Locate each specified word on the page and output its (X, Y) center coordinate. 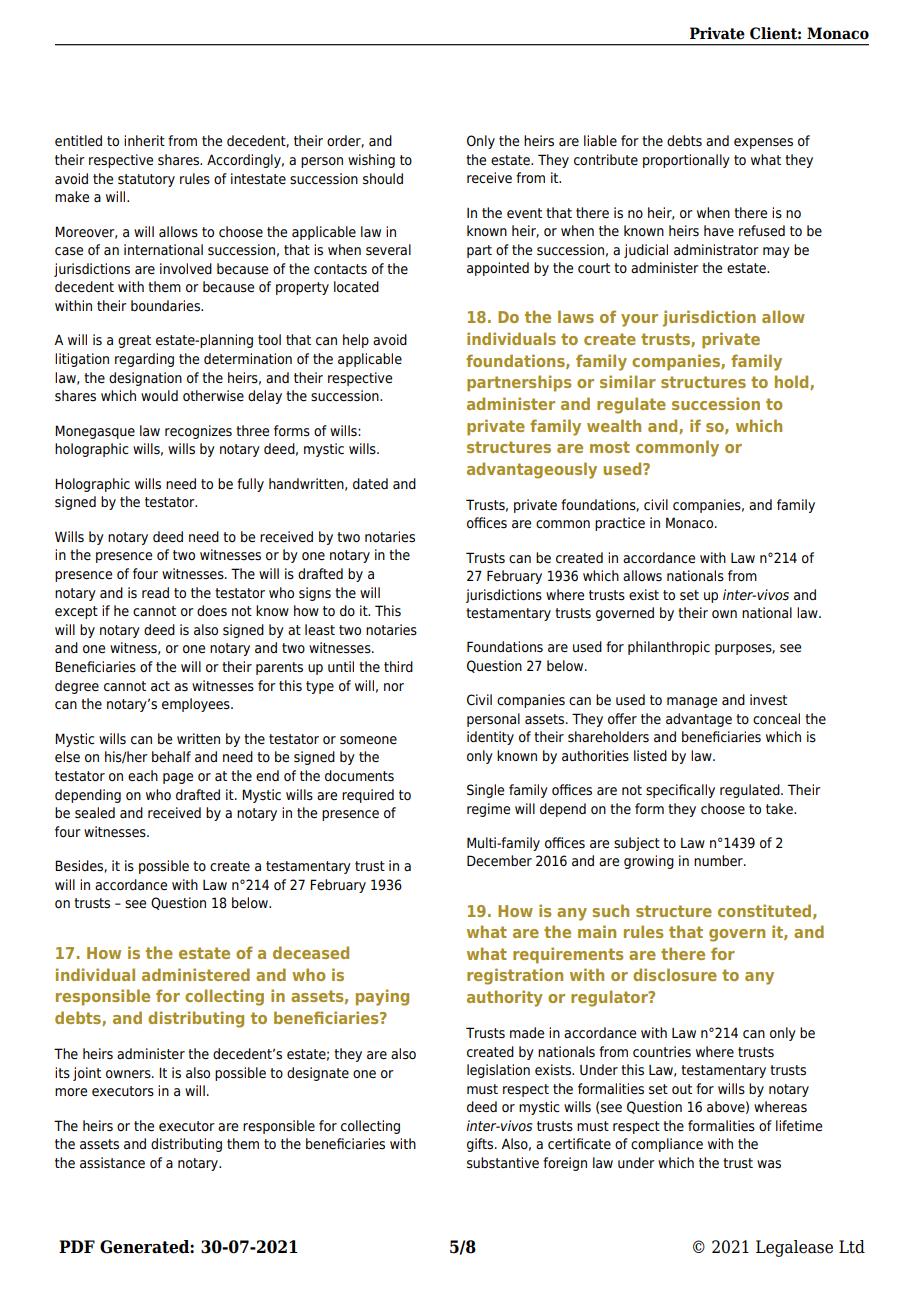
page (178, 778)
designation (145, 379)
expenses (763, 143)
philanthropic (669, 648)
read (155, 593)
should (383, 179)
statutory (146, 180)
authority (505, 998)
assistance (112, 1163)
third (398, 666)
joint (87, 1074)
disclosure (675, 974)
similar (628, 381)
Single (485, 791)
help (356, 341)
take (780, 808)
